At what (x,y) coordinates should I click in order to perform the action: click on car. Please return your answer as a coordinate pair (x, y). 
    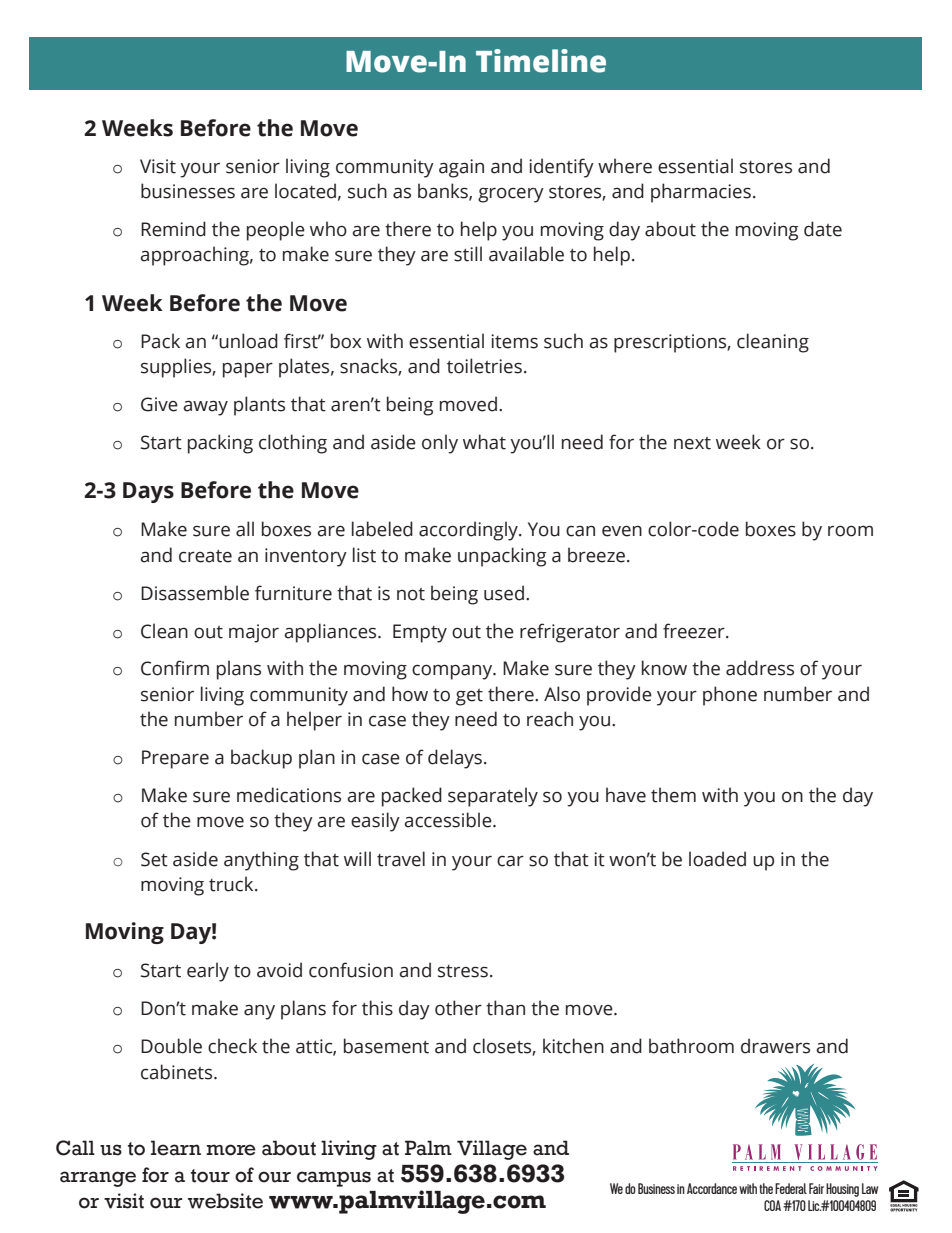
    Looking at the image, I should click on (510, 861).
